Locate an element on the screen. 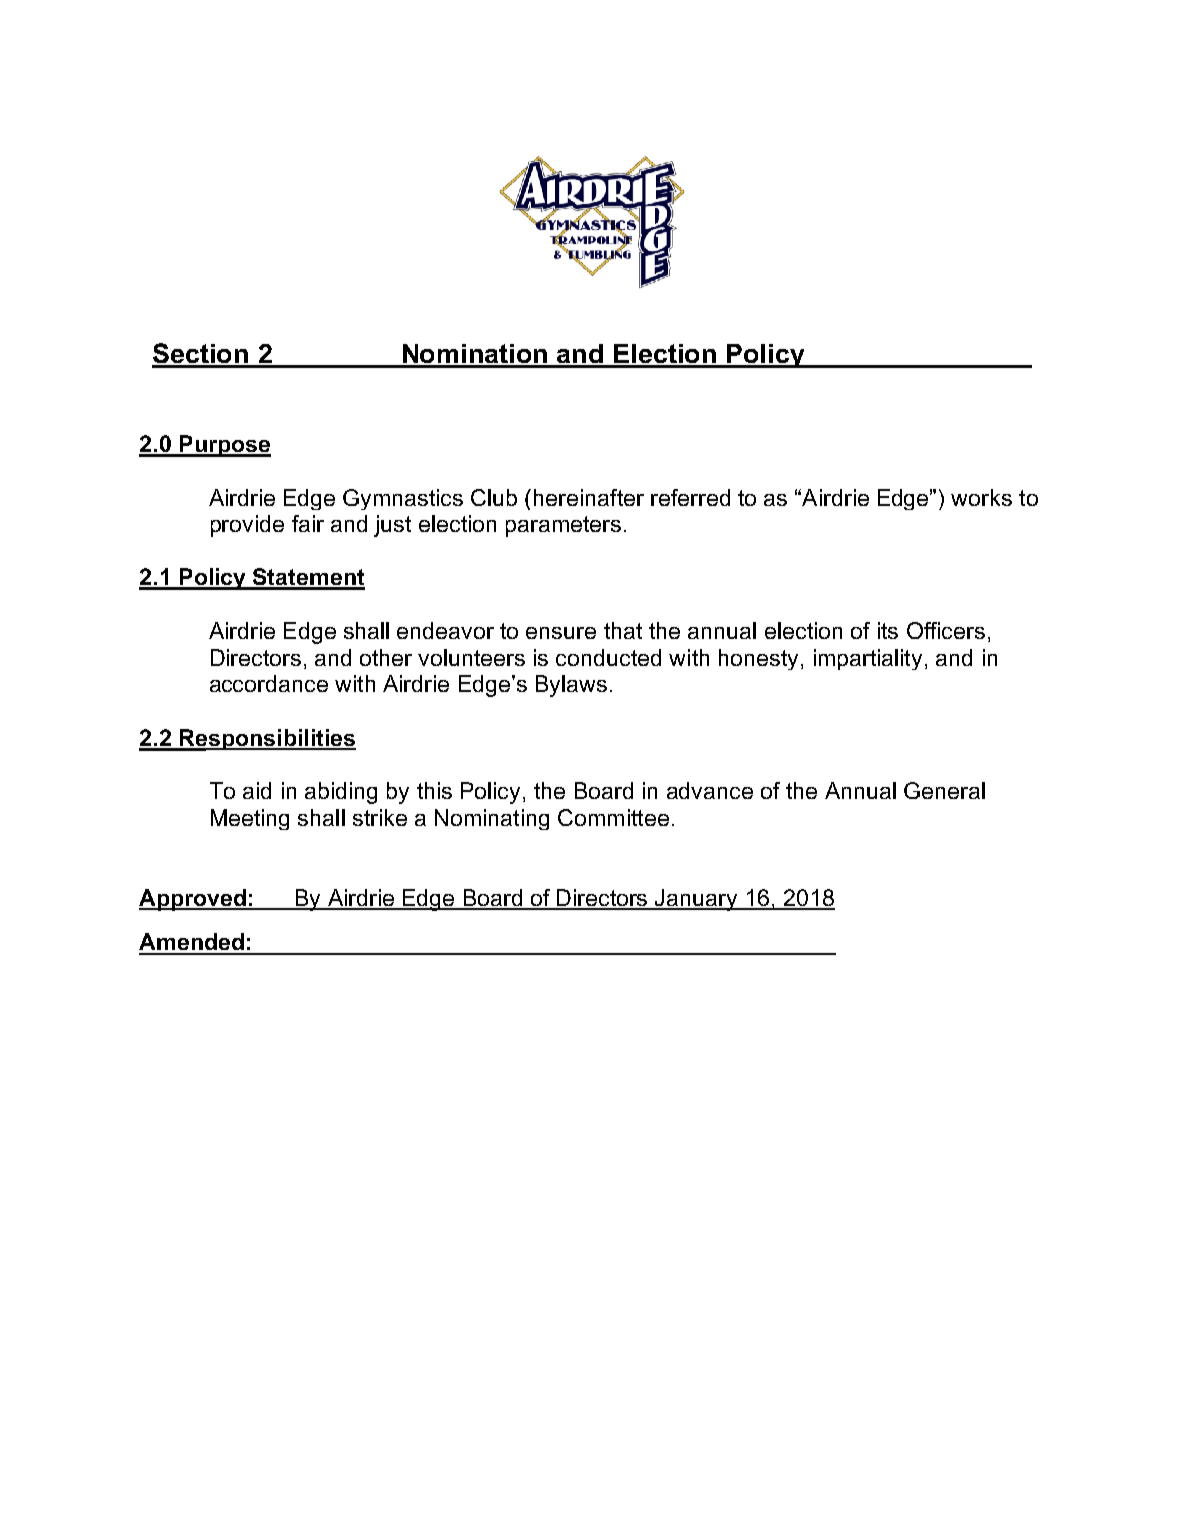  impartiality is located at coordinates (868, 659).
